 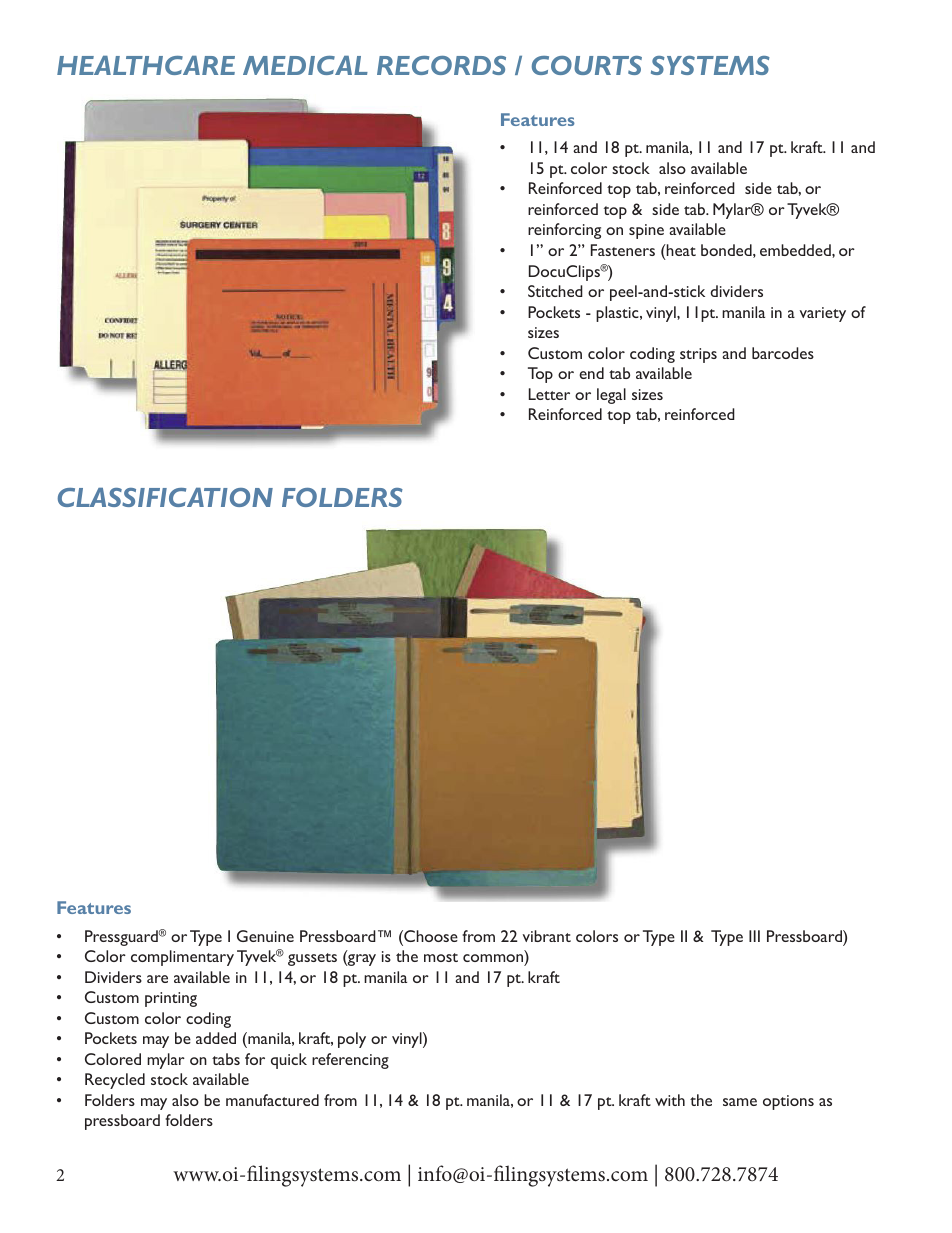 I want to click on III, so click(x=754, y=936).
